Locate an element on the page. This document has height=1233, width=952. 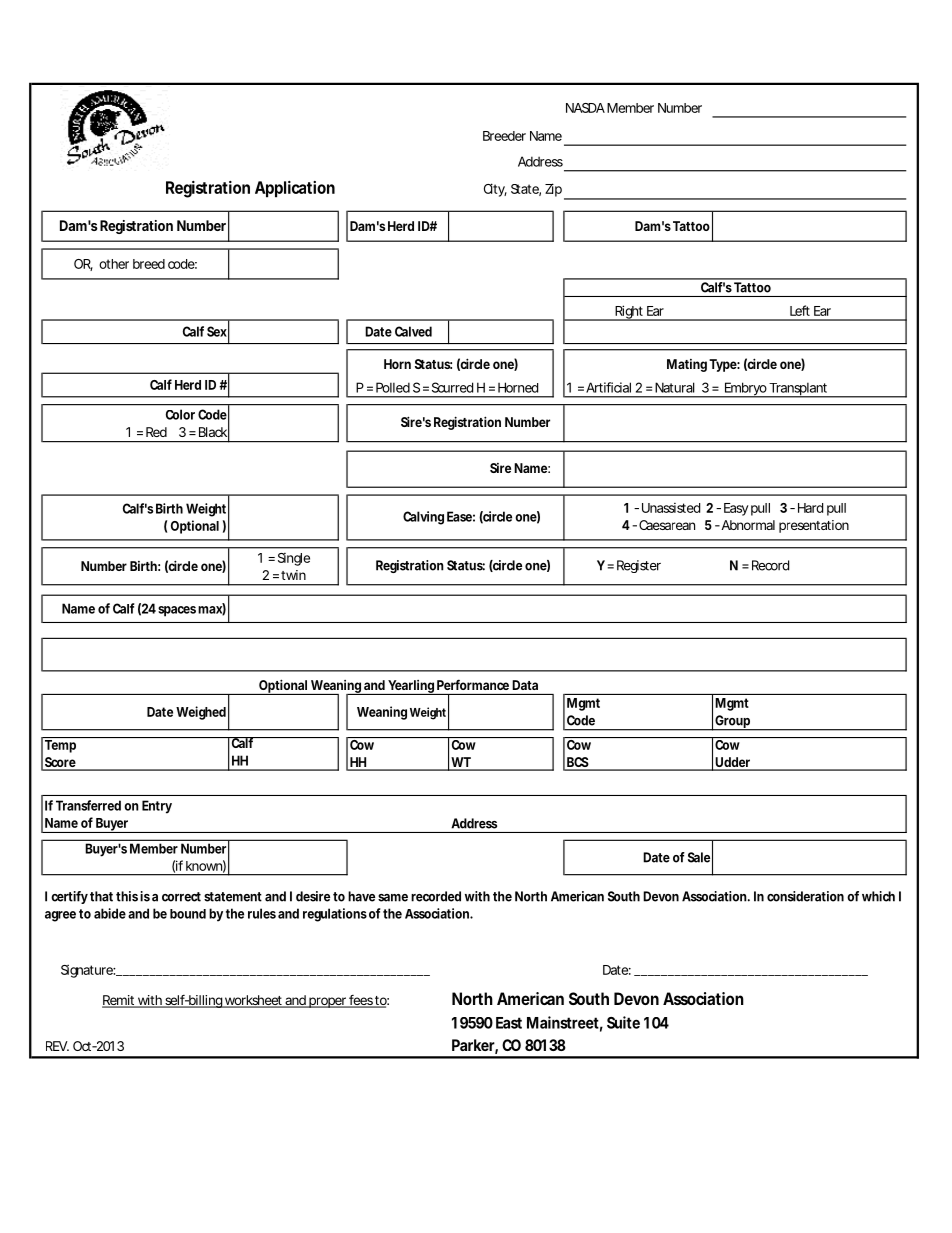
Weighed is located at coordinates (201, 713).
